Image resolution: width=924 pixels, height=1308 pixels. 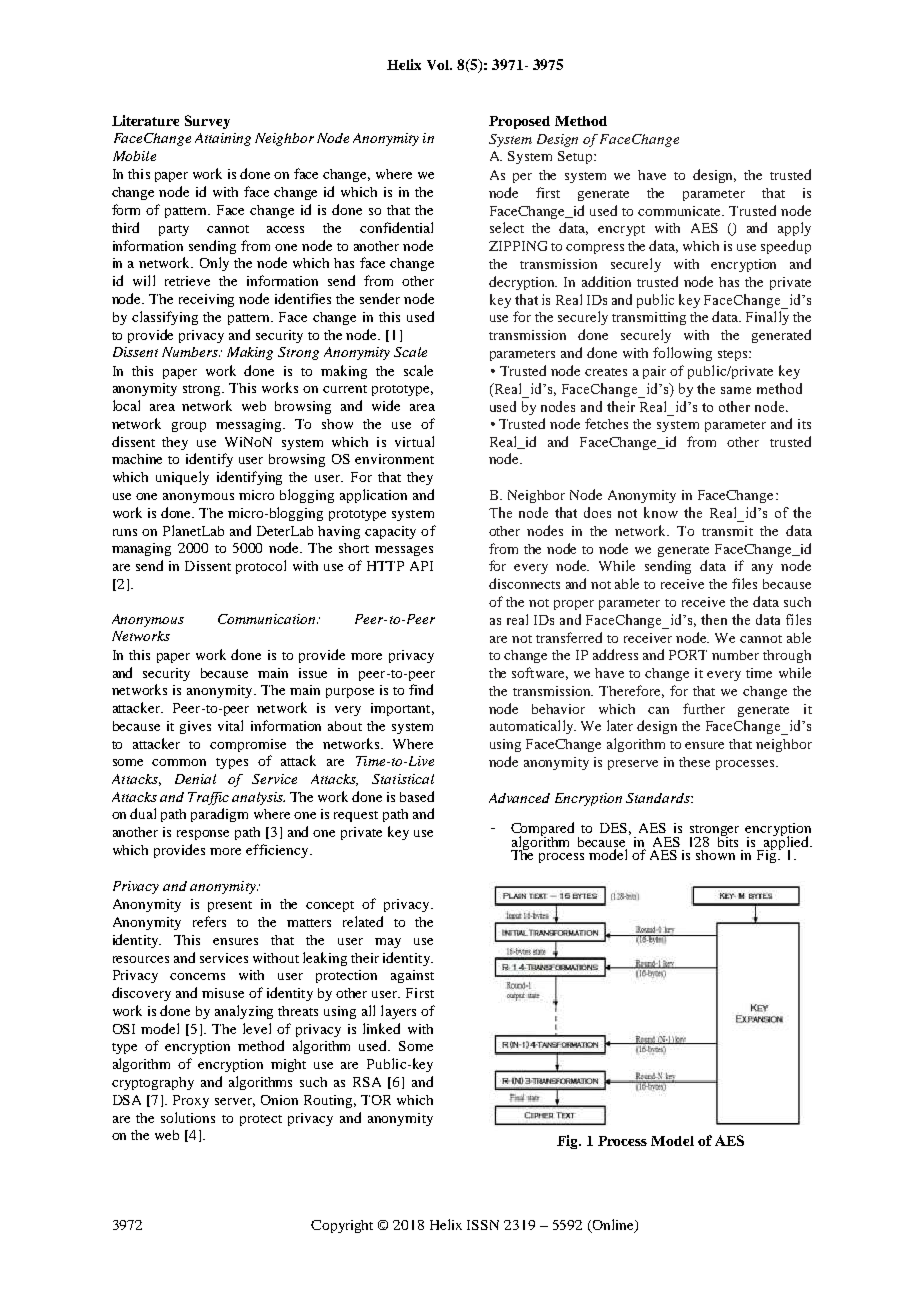 I want to click on uniquely, so click(x=182, y=478).
